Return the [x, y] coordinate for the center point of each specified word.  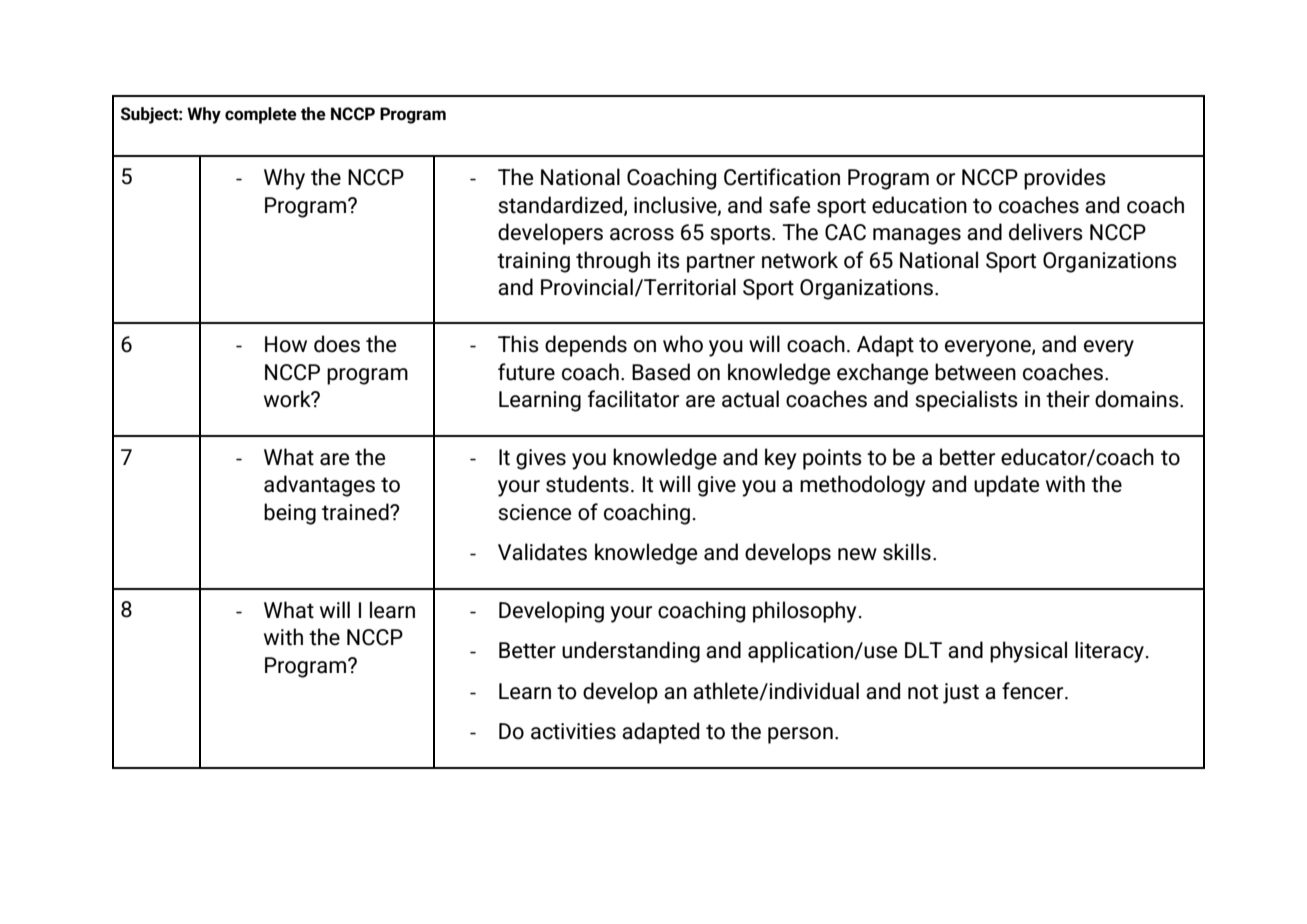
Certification [782, 177]
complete [261, 115]
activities [573, 731]
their [1068, 399]
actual [750, 399]
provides [1065, 179]
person [800, 735]
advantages [319, 486]
